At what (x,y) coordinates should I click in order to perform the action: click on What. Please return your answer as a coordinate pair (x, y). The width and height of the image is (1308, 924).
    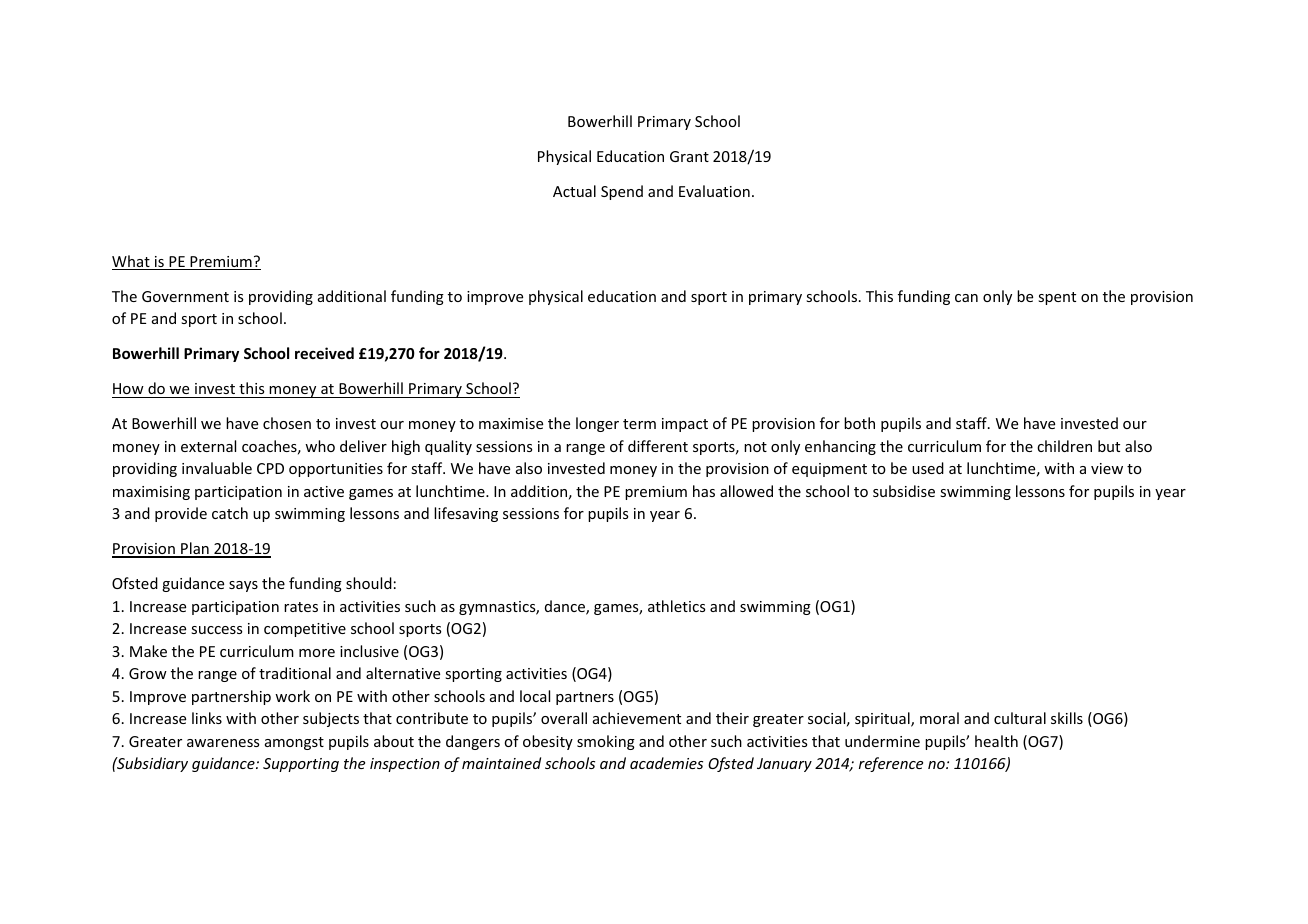
    Looking at the image, I should click on (132, 262).
